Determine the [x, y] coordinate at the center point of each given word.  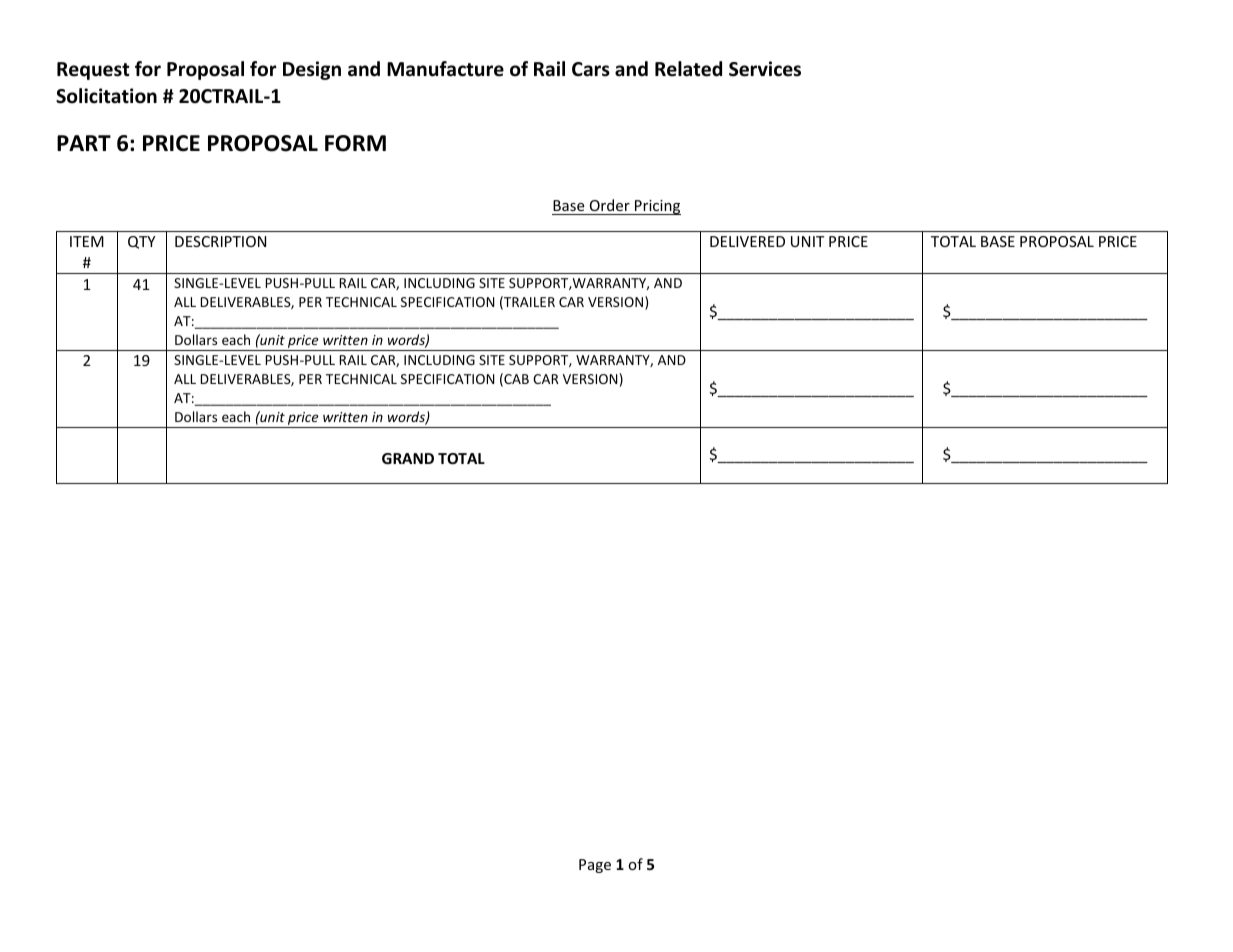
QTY [142, 242]
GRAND [408, 458]
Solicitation [106, 96]
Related [688, 69]
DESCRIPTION [220, 241]
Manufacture [445, 69]
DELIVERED [747, 241]
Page [595, 866]
